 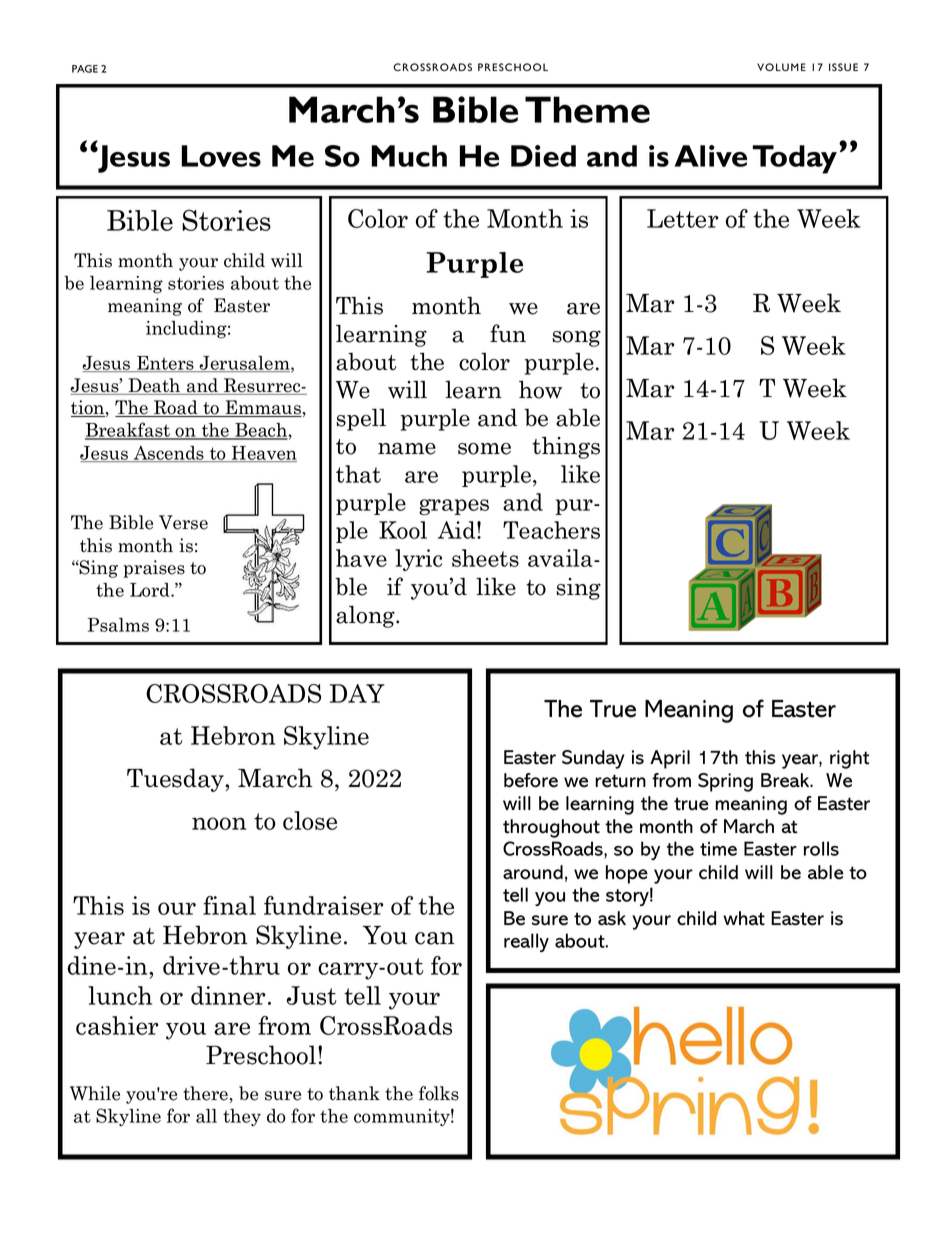 What do you see at coordinates (242, 1117) in the page?
I see `they` at bounding box center [242, 1117].
